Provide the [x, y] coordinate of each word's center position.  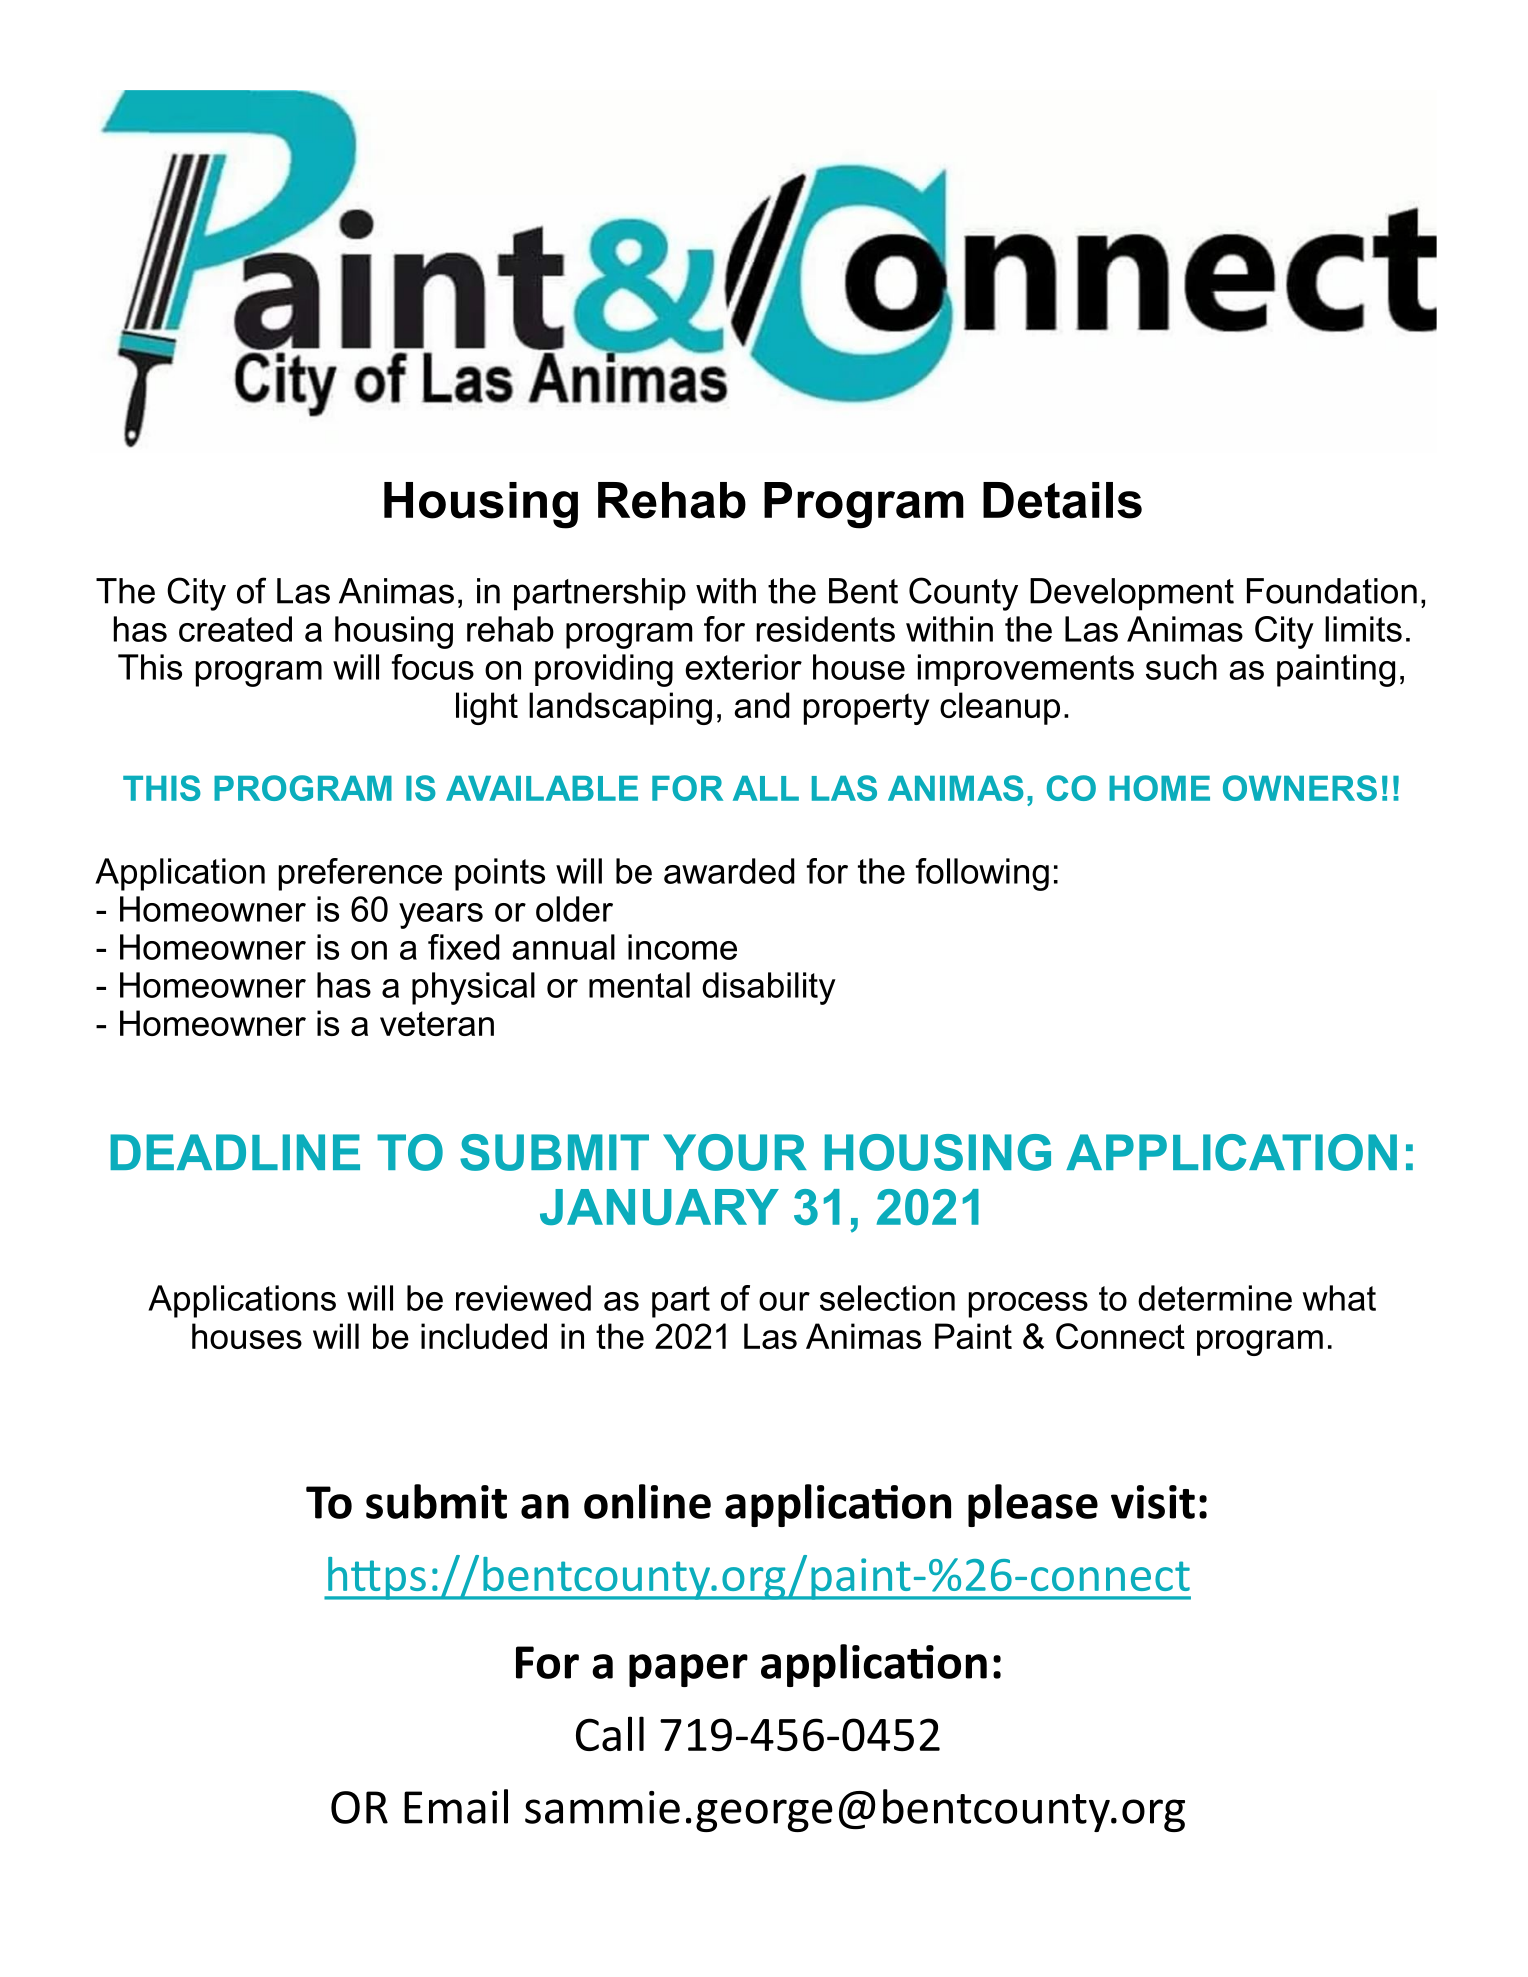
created [235, 629]
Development [1132, 594]
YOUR [735, 1152]
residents [825, 629]
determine [1215, 1298]
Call [610, 1733]
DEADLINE [235, 1152]
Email [456, 1806]
